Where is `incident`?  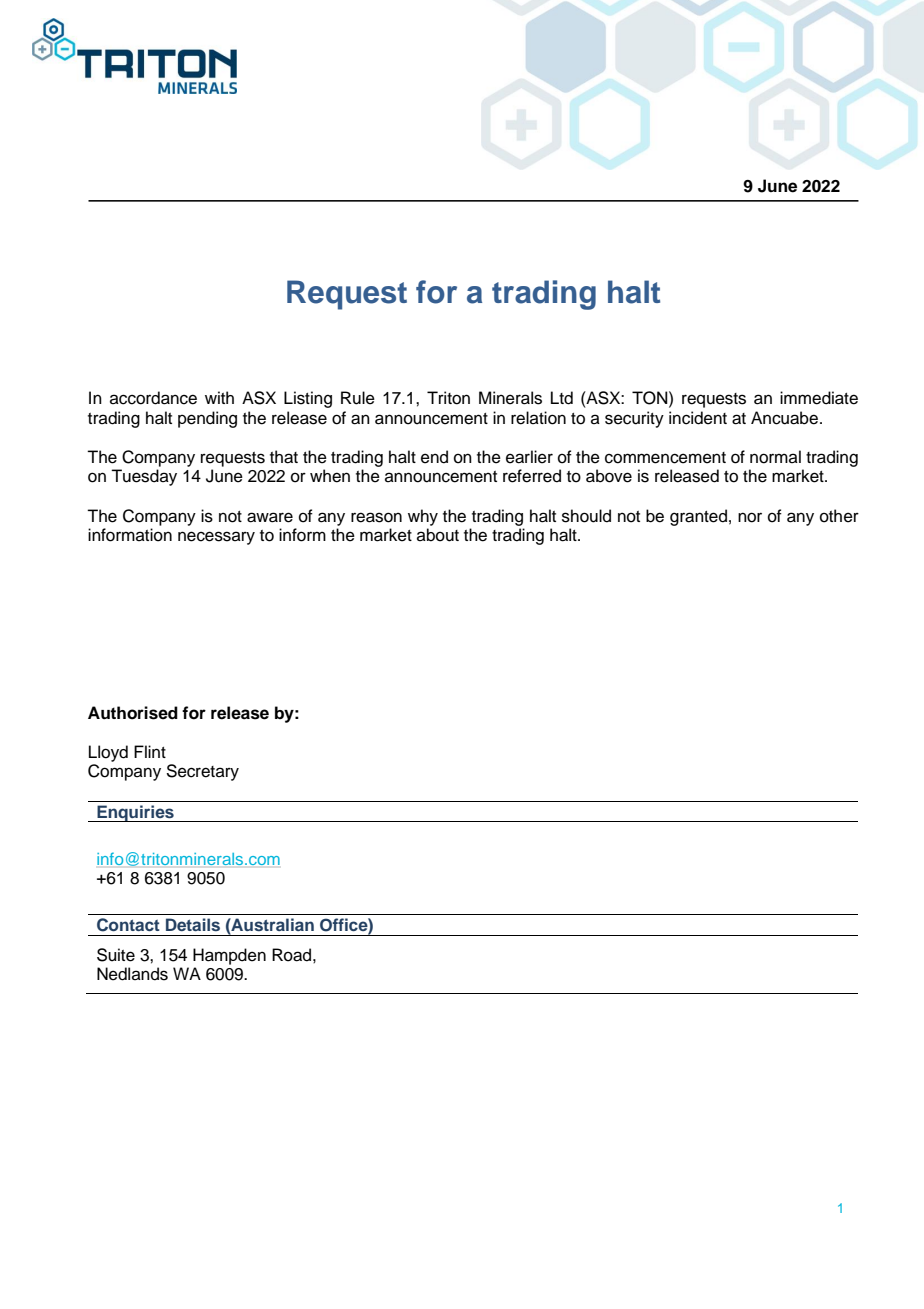
incident is located at coordinates (698, 418).
